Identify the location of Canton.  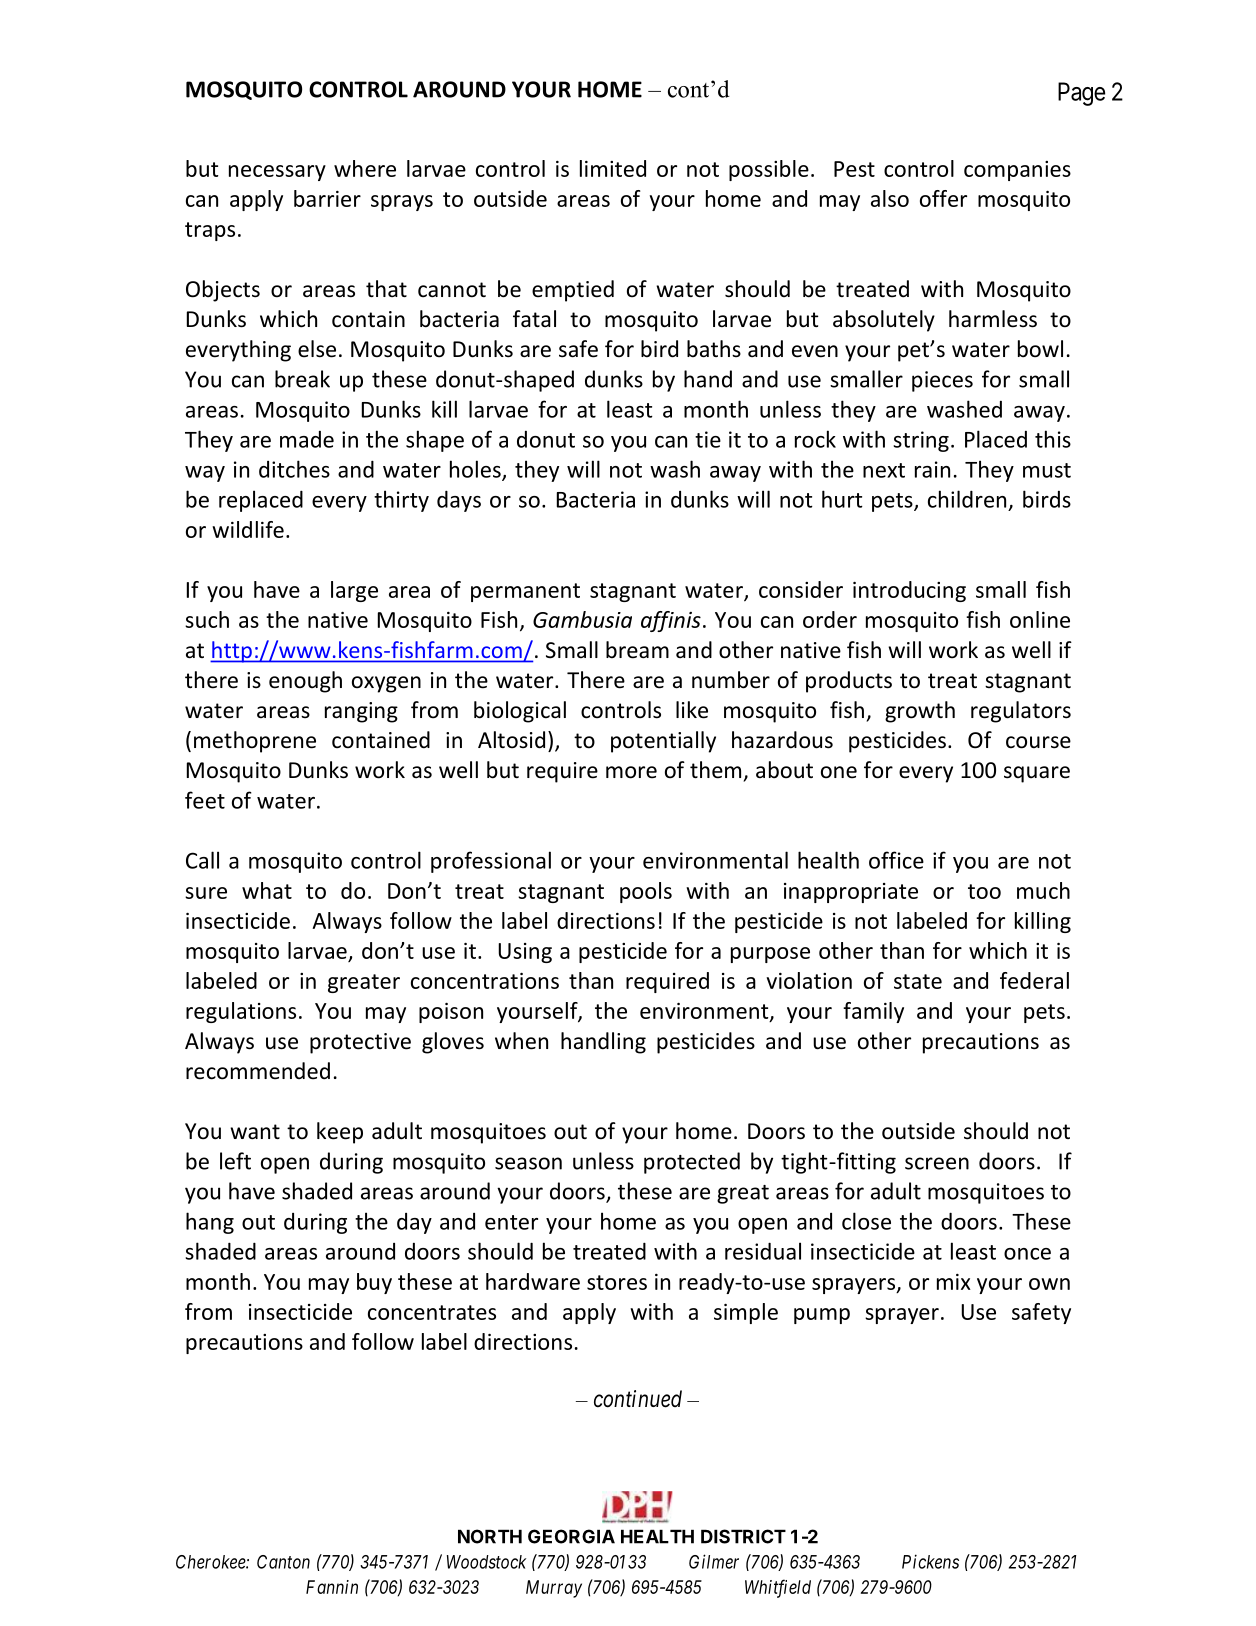
(283, 1562).
